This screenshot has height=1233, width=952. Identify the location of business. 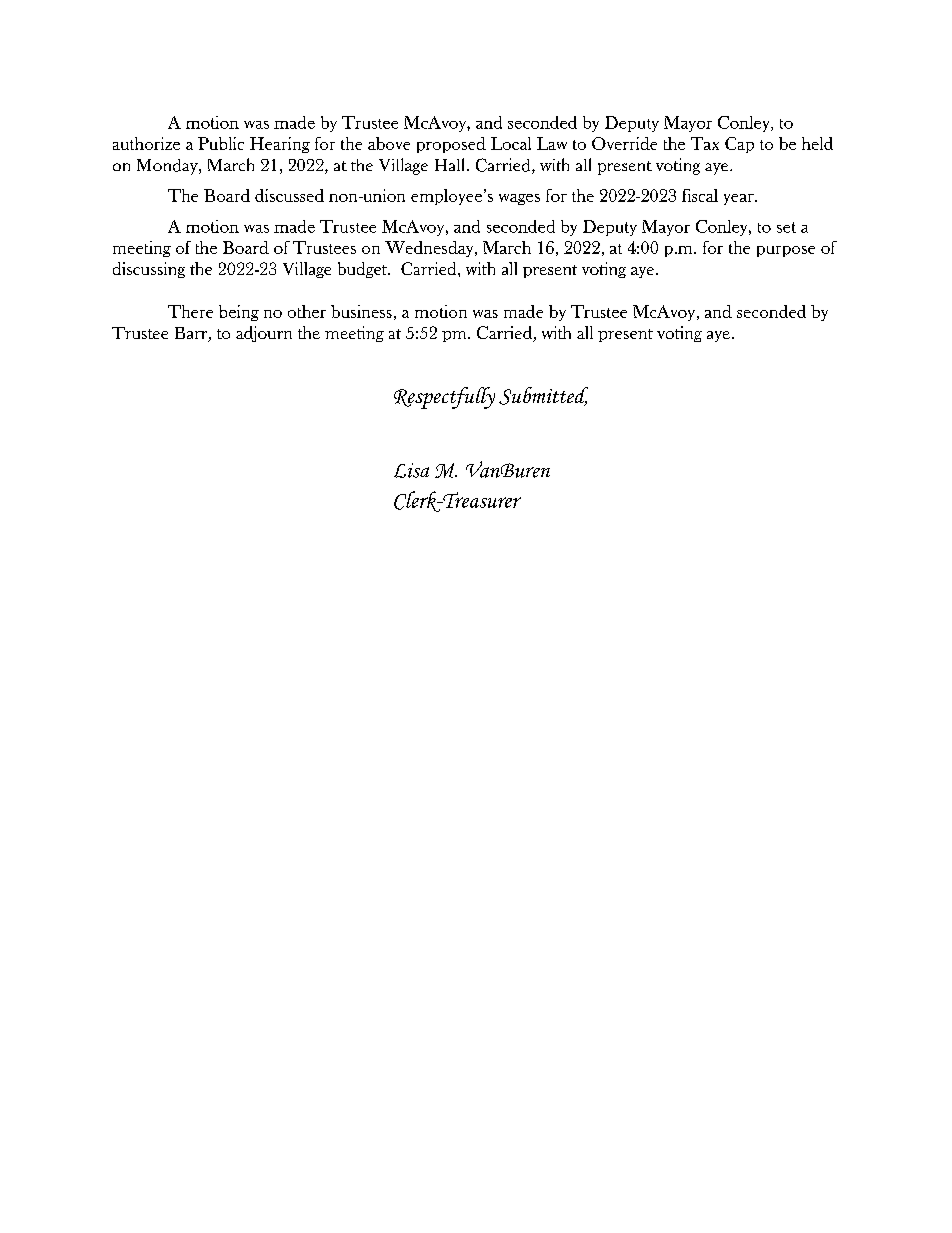
(361, 311).
